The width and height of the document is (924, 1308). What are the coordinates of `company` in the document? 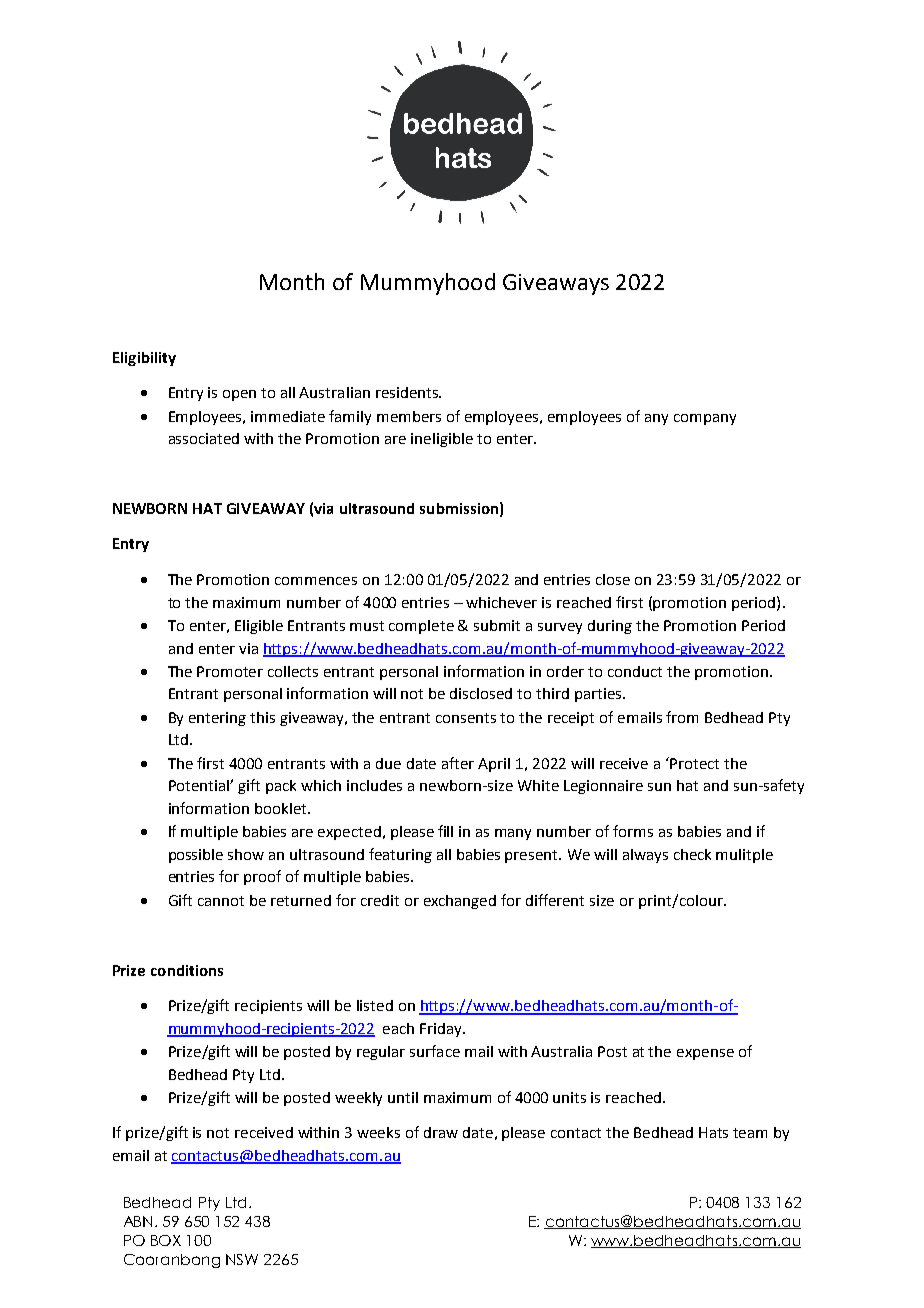 It's located at (705, 419).
